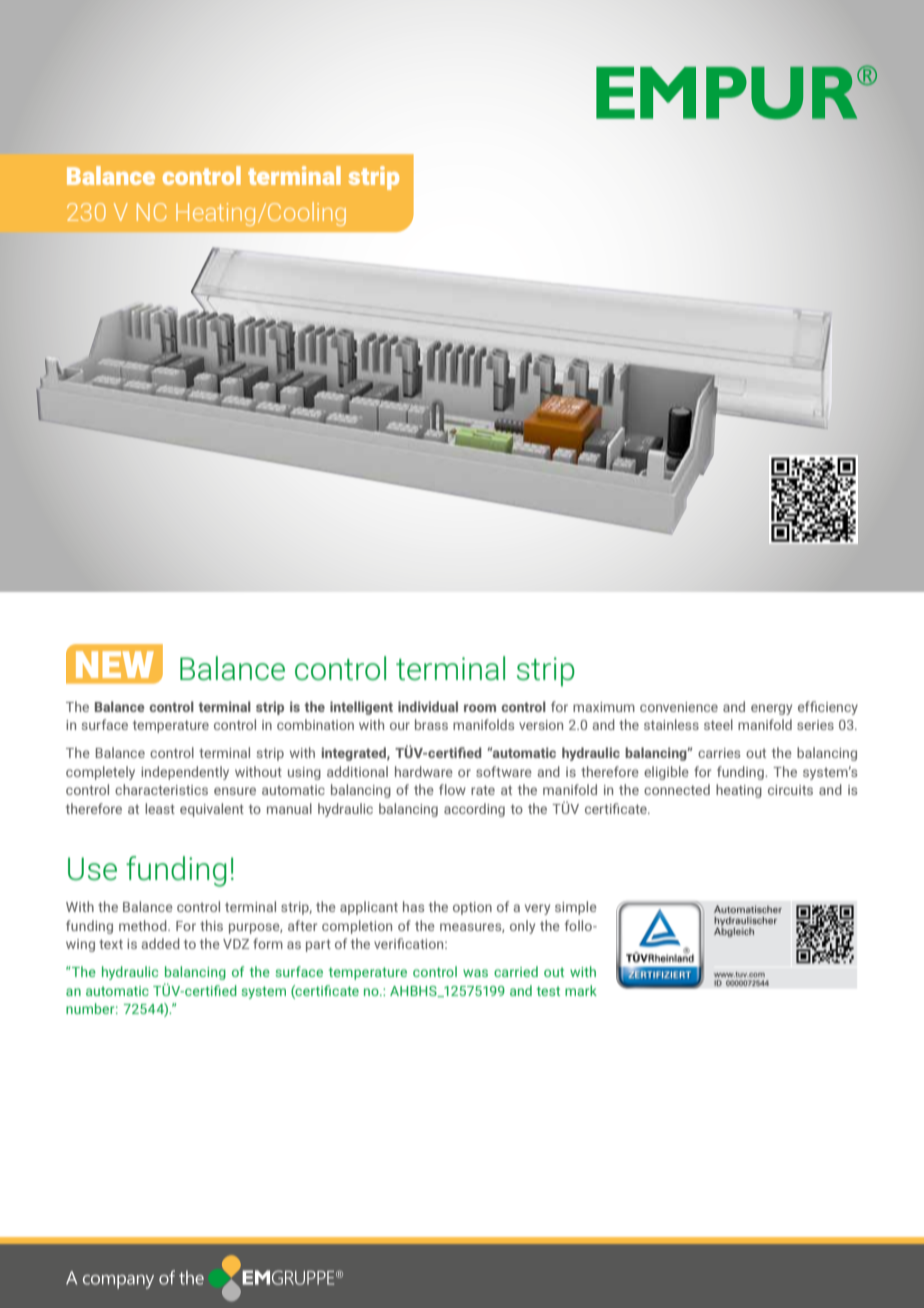  What do you see at coordinates (212, 810) in the page?
I see `equivalent` at bounding box center [212, 810].
